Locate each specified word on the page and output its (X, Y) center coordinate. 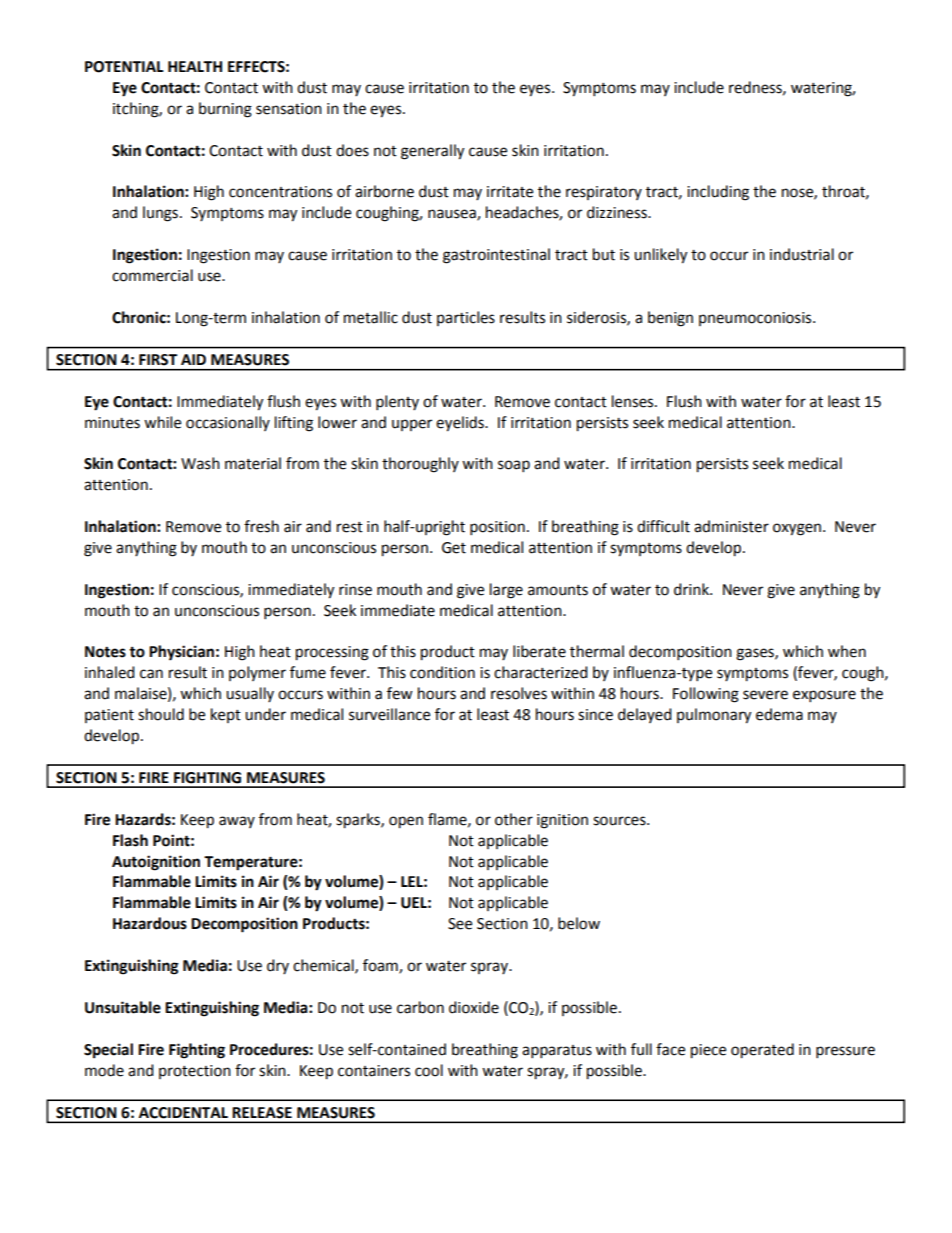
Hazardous (150, 923)
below (579, 923)
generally (432, 152)
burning (225, 110)
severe (765, 695)
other (514, 819)
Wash (200, 463)
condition (442, 672)
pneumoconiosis (756, 319)
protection (195, 1072)
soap (514, 466)
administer (731, 526)
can (151, 674)
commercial (152, 275)
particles (466, 318)
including (718, 193)
